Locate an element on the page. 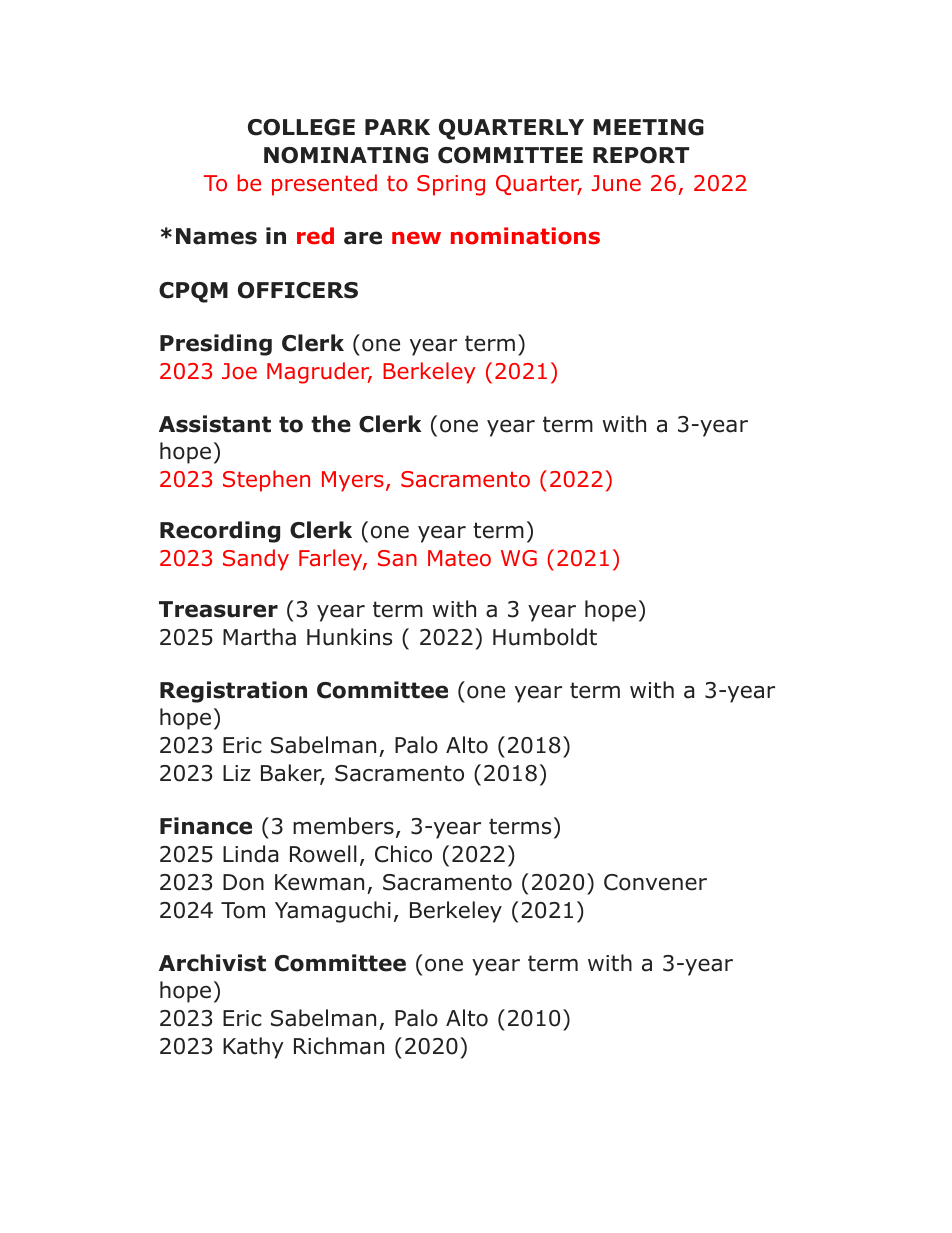  Mateo is located at coordinates (459, 558).
